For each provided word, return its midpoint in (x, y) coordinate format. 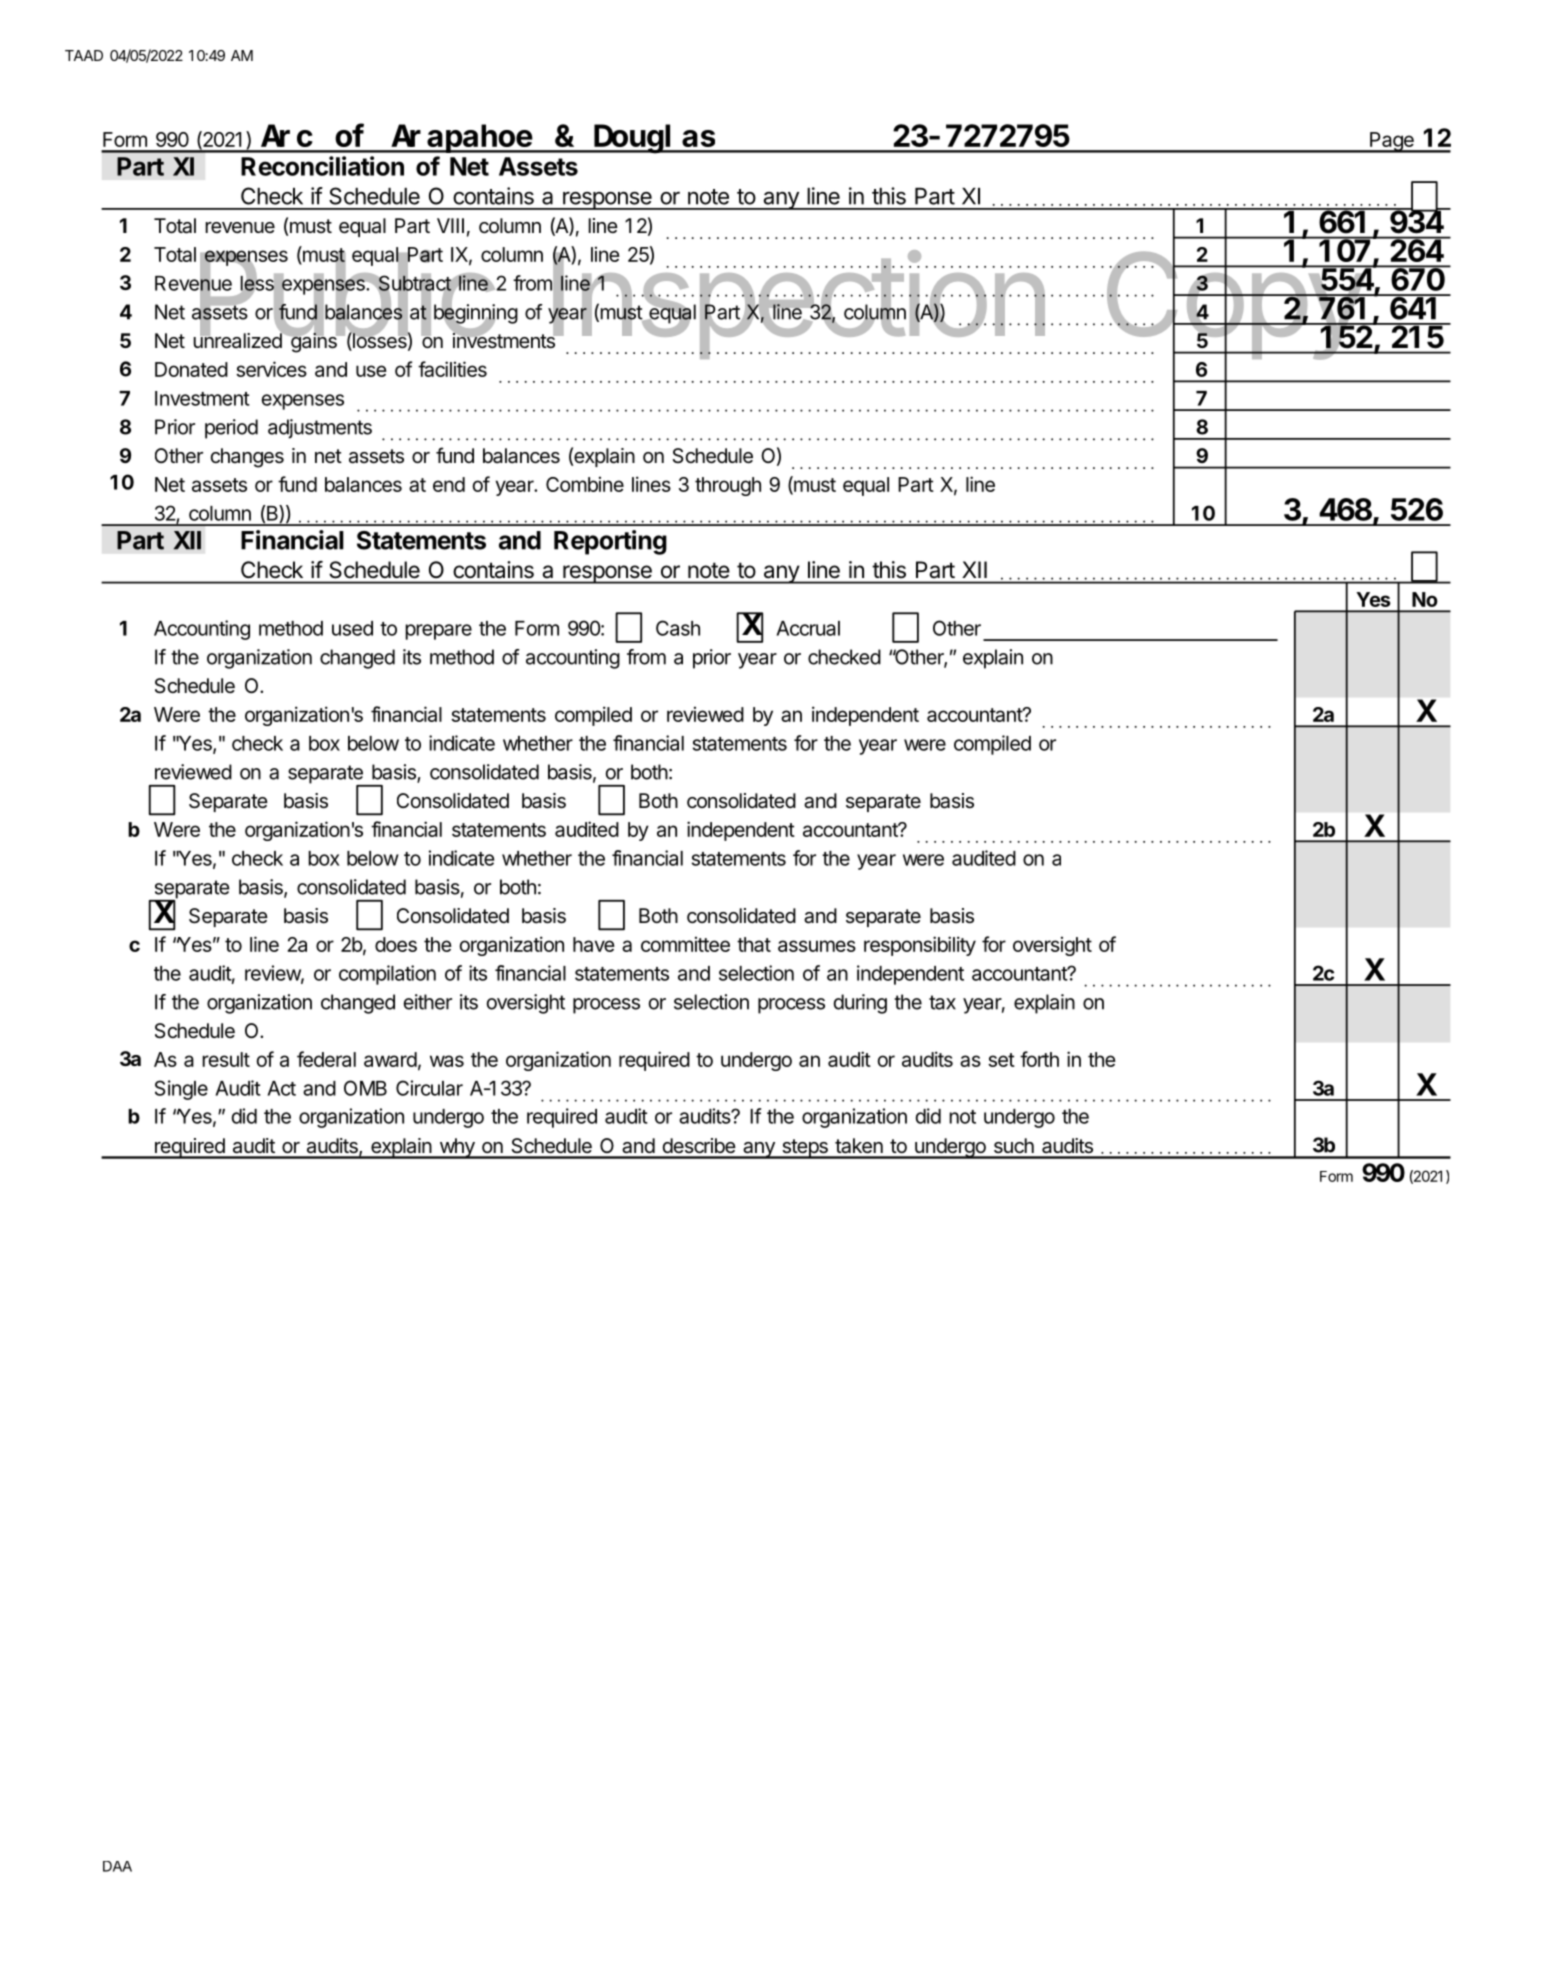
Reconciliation (322, 166)
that (754, 944)
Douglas (654, 139)
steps (805, 1149)
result (226, 1059)
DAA (117, 1866)
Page (1392, 142)
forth (1039, 1059)
